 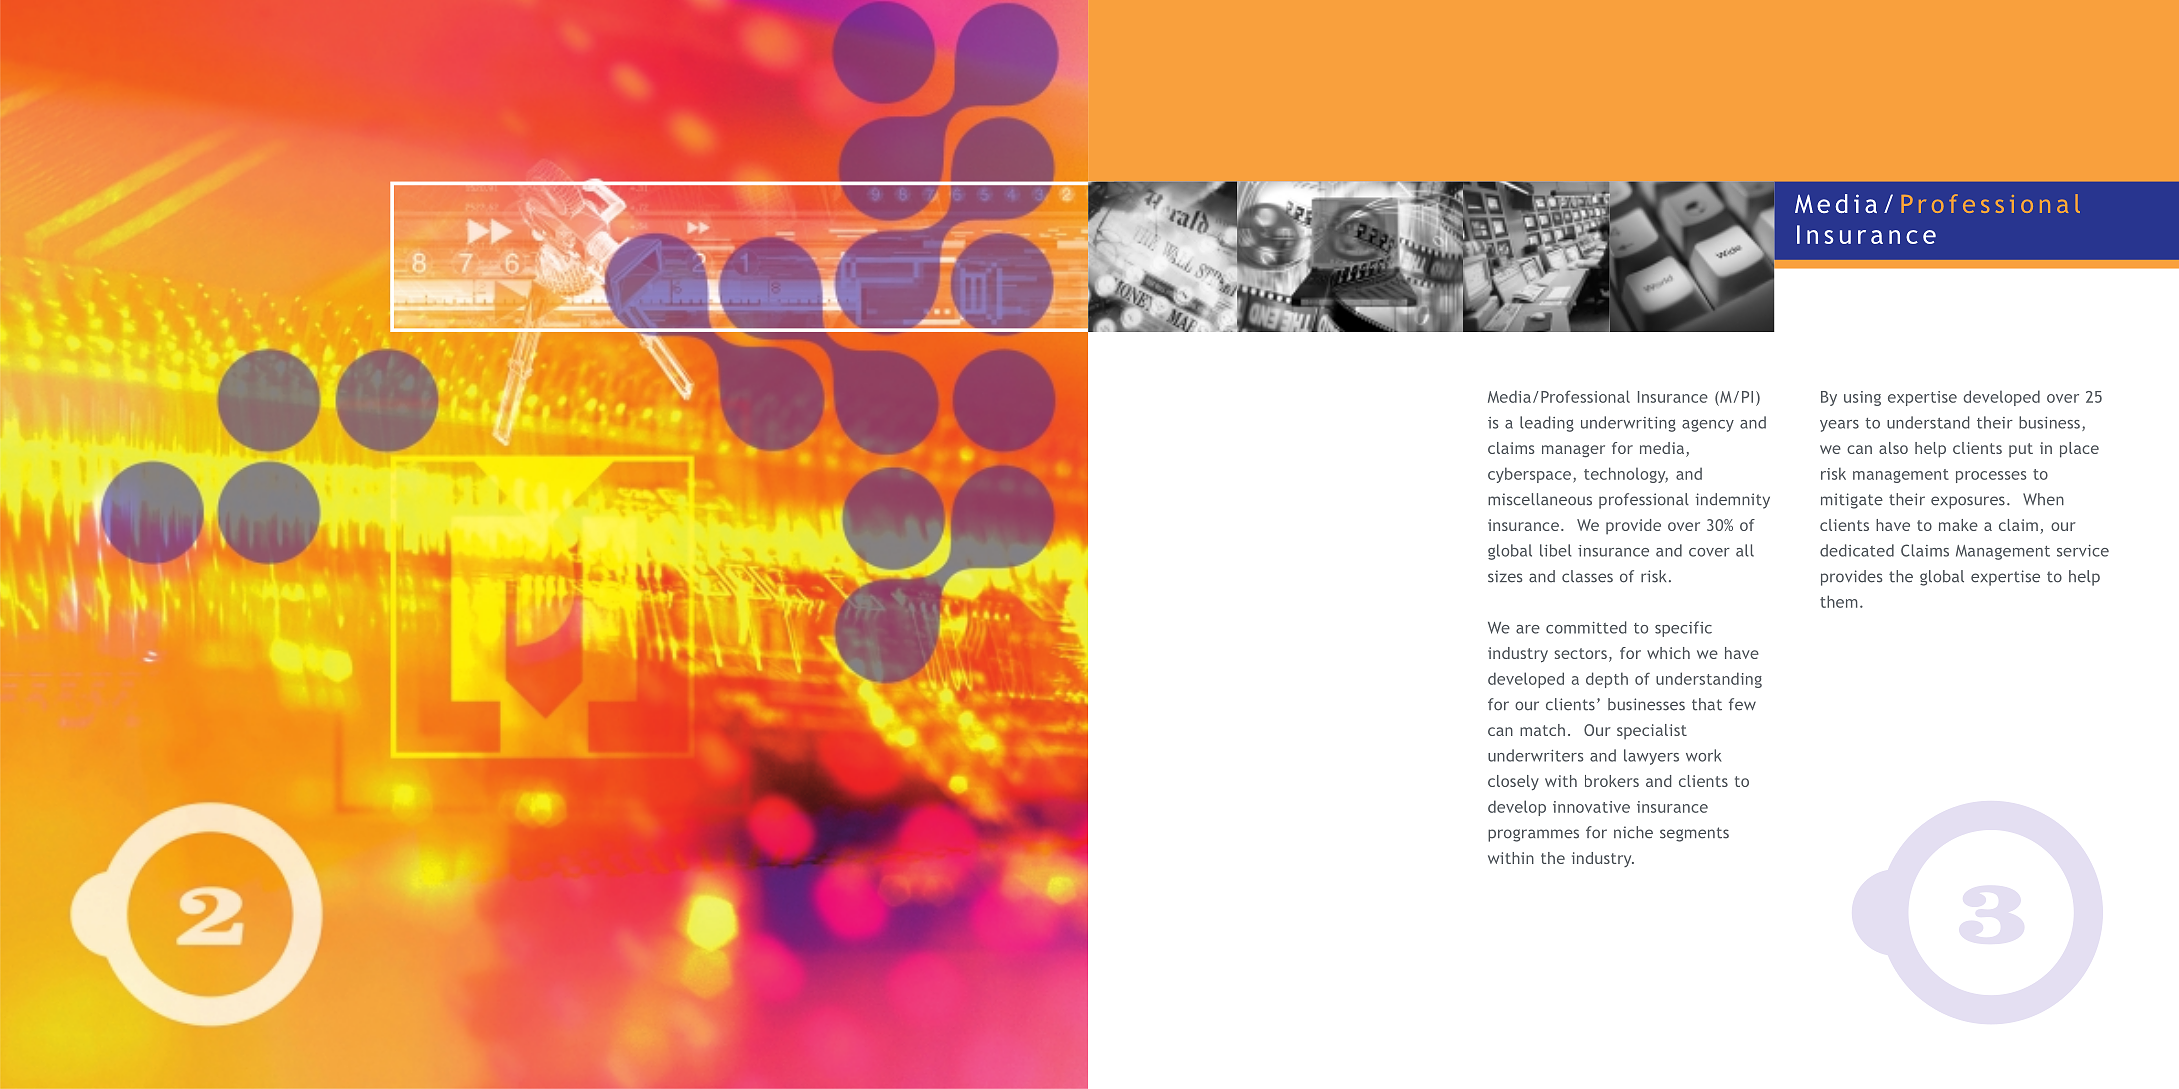 What do you see at coordinates (1742, 704) in the image?
I see `few` at bounding box center [1742, 704].
